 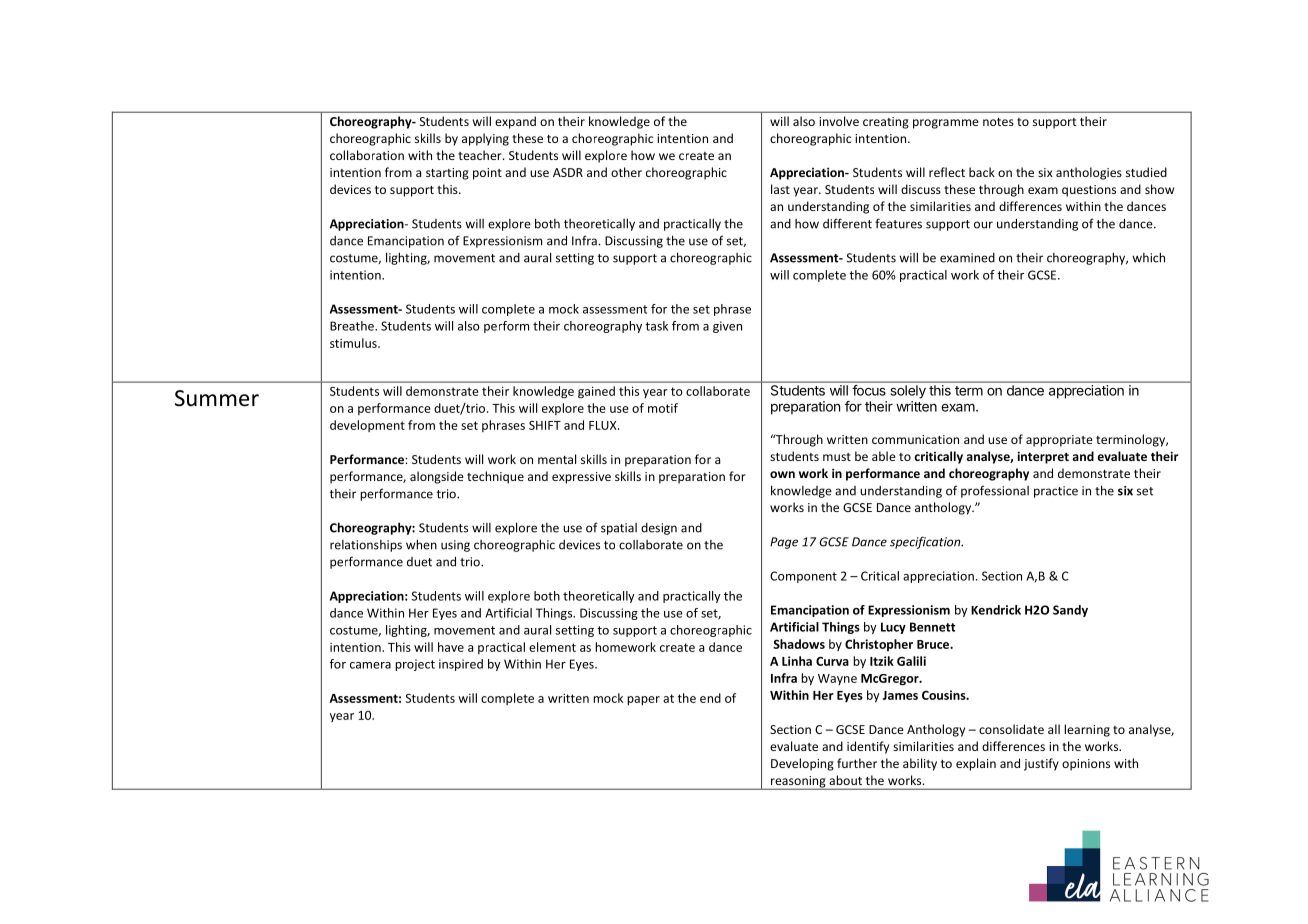 What do you see at coordinates (370, 665) in the screenshot?
I see `camera` at bounding box center [370, 665].
